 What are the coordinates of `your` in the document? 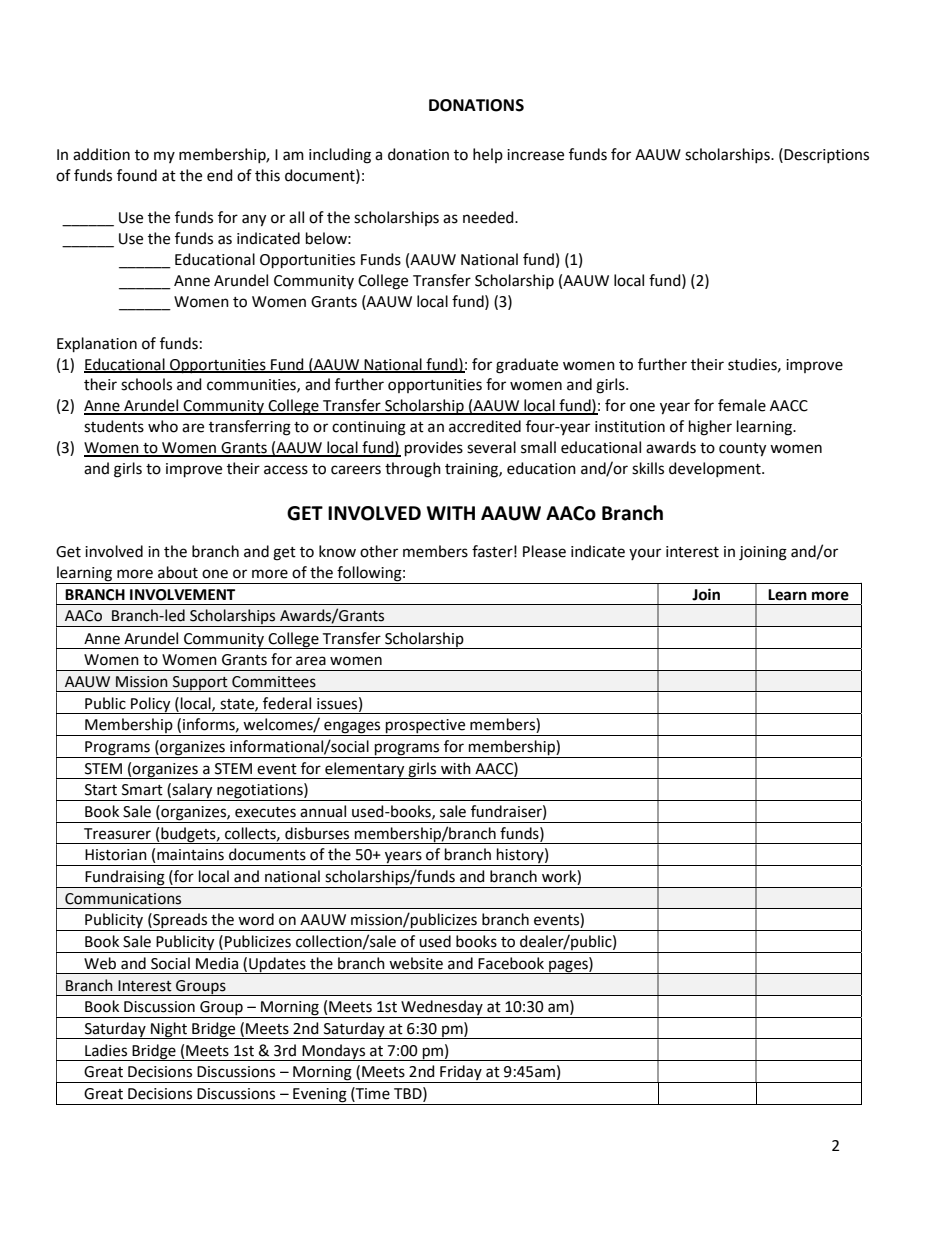 It's located at (645, 554).
